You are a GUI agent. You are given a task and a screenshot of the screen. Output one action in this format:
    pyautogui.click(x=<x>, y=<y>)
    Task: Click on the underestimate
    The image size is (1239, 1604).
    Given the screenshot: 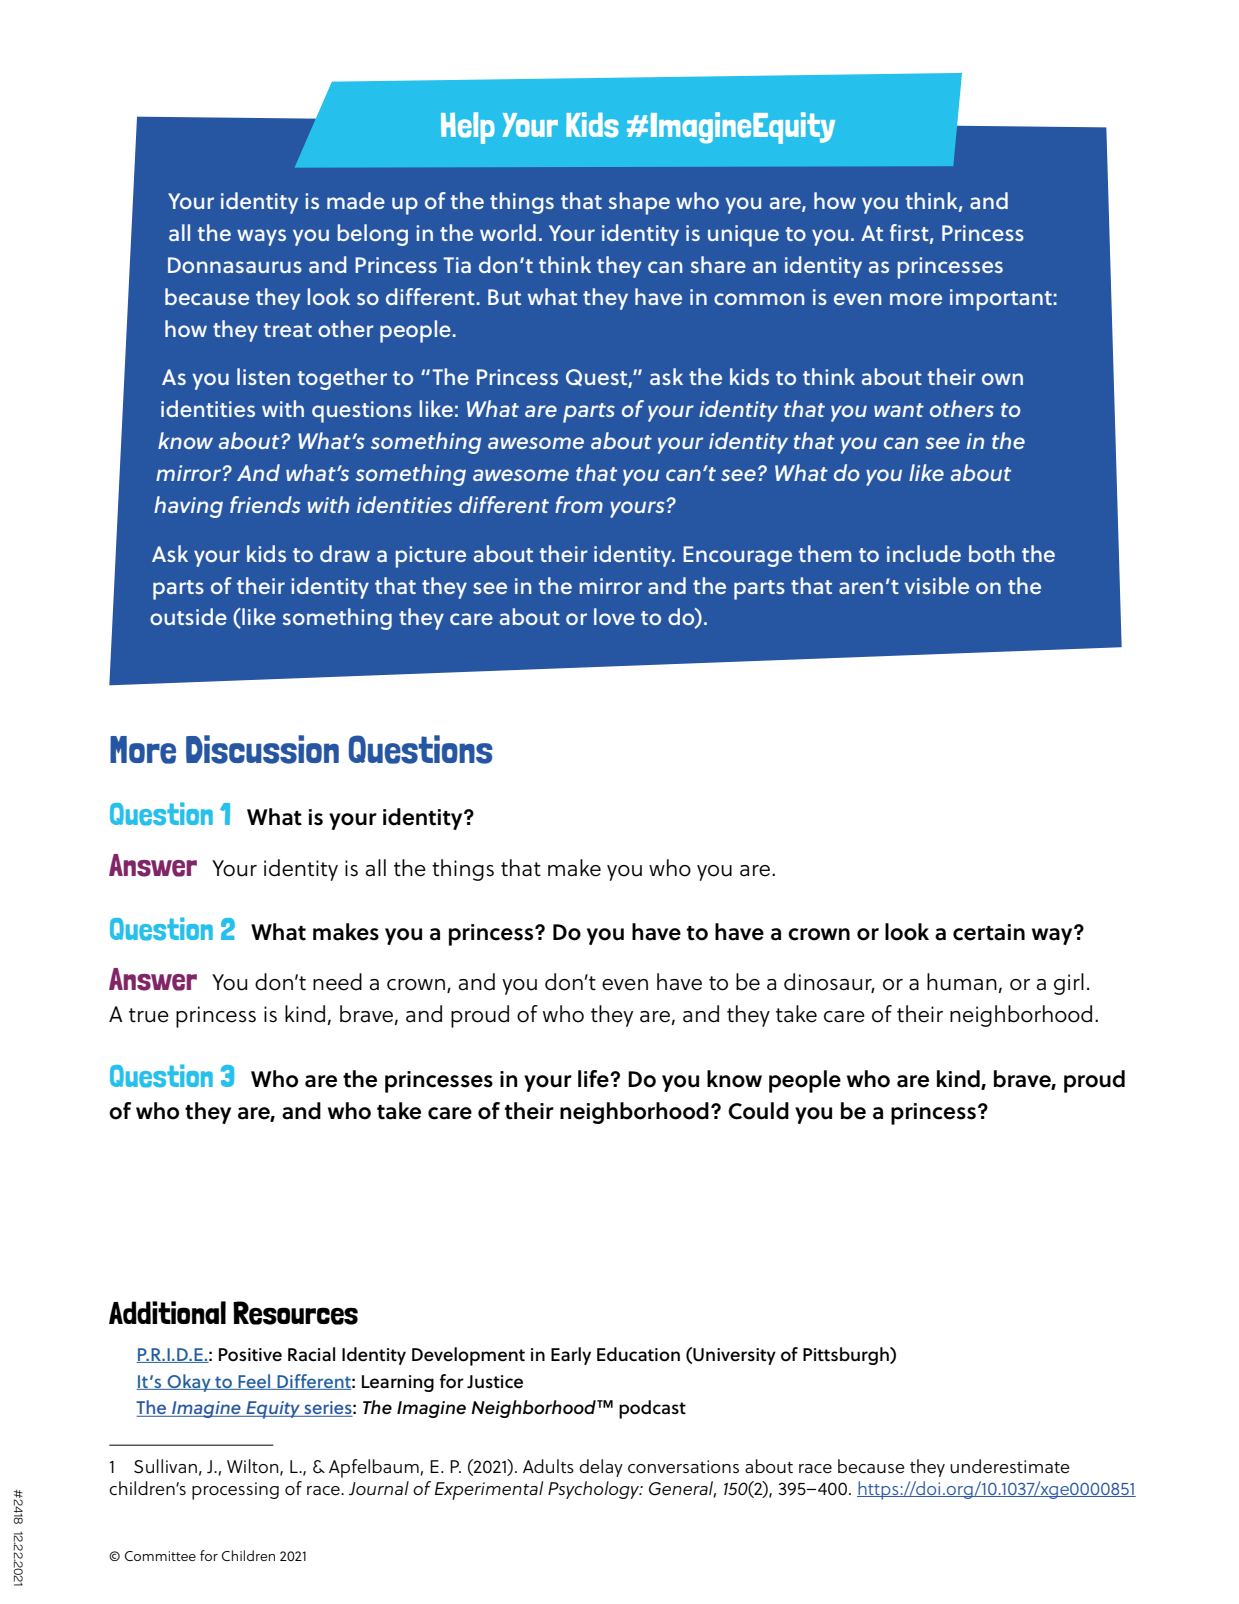 What is the action you would take?
    pyautogui.click(x=1010, y=1466)
